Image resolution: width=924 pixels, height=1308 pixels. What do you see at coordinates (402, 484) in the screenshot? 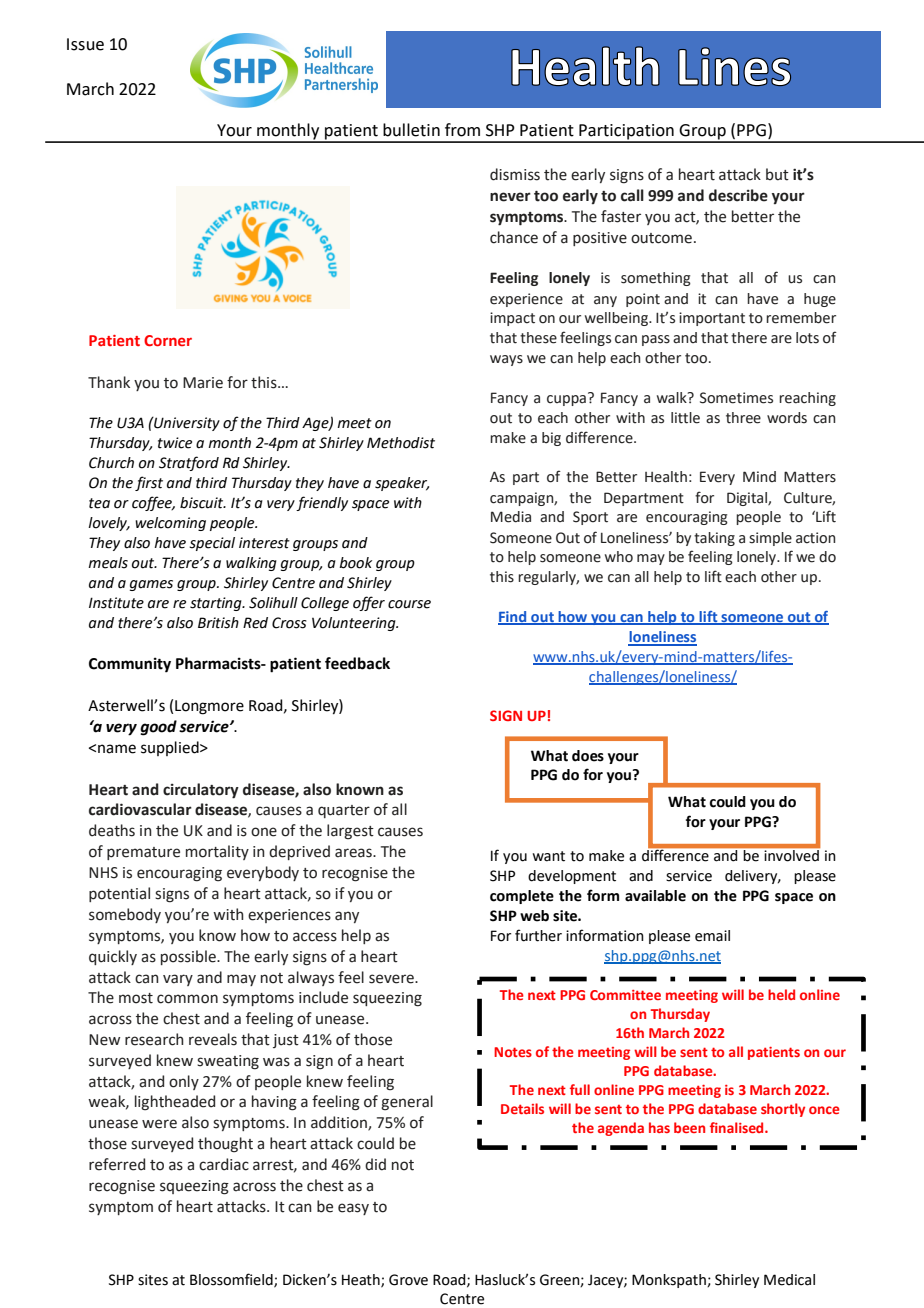
I see `speaker` at bounding box center [402, 484].
